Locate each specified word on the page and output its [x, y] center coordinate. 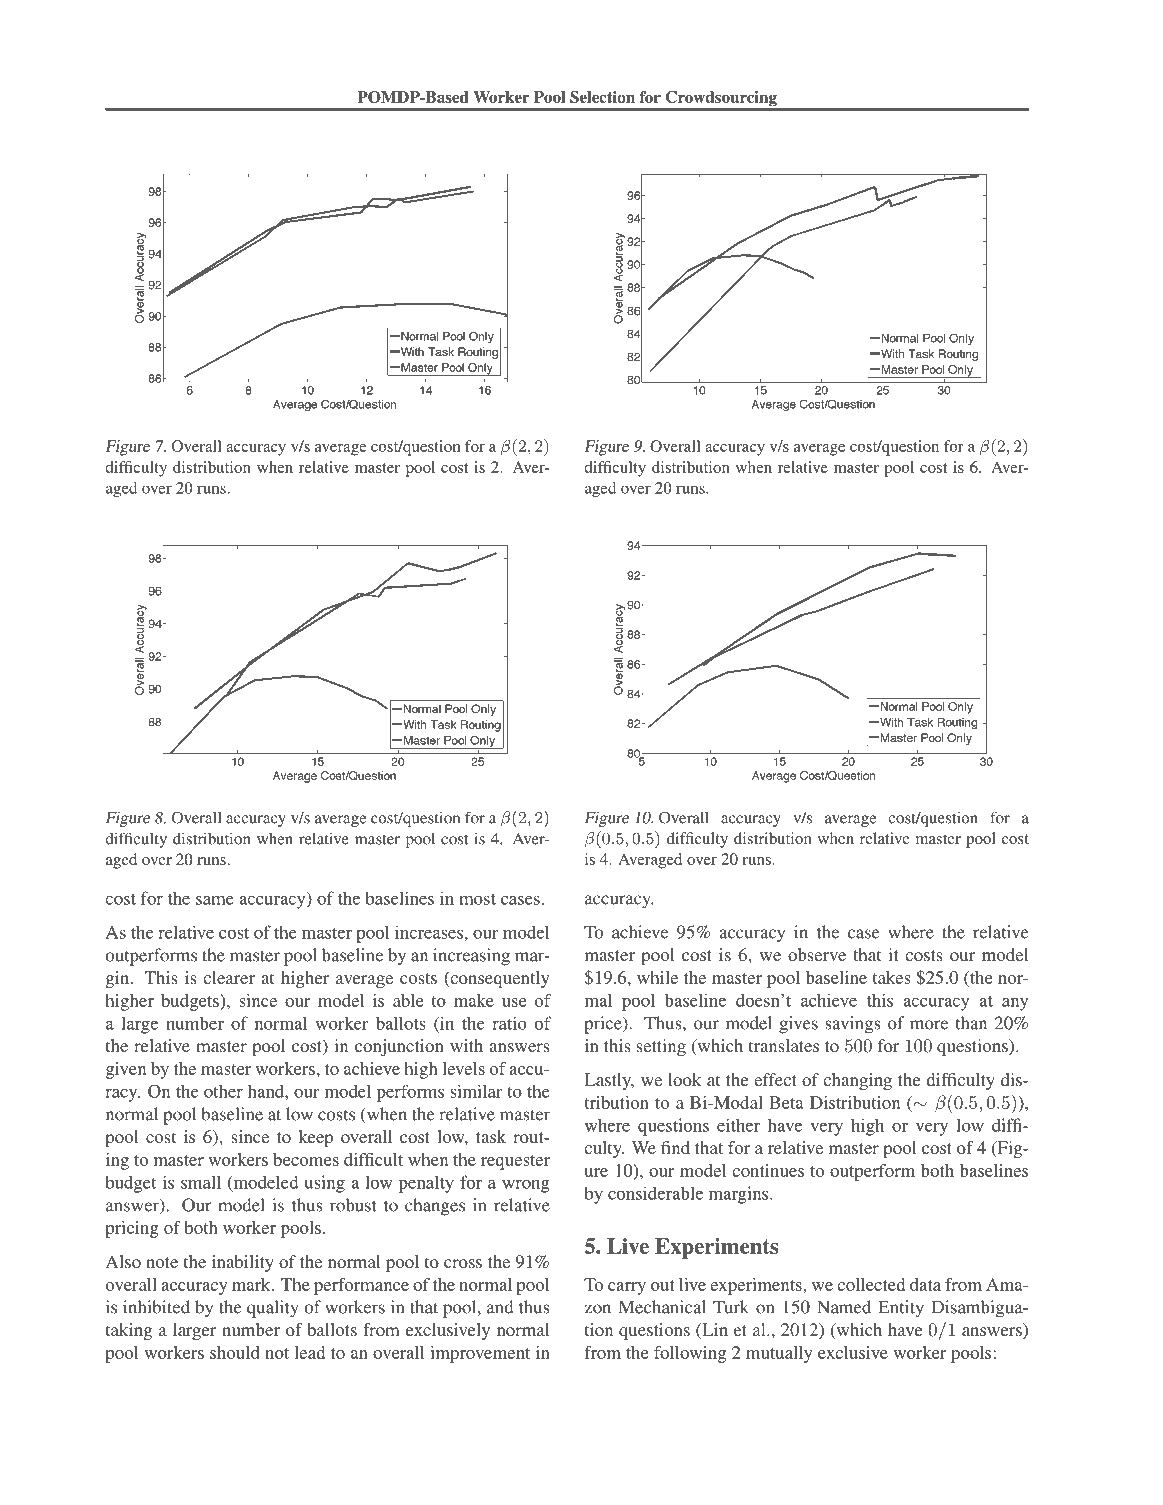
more [929, 1025]
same [215, 900]
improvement [480, 1354]
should [235, 1352]
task [491, 1136]
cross [463, 1263]
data [925, 1284]
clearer [229, 977]
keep [315, 1138]
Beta [786, 1102]
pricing [131, 1229]
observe [817, 954]
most [477, 899]
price [604, 1025]
